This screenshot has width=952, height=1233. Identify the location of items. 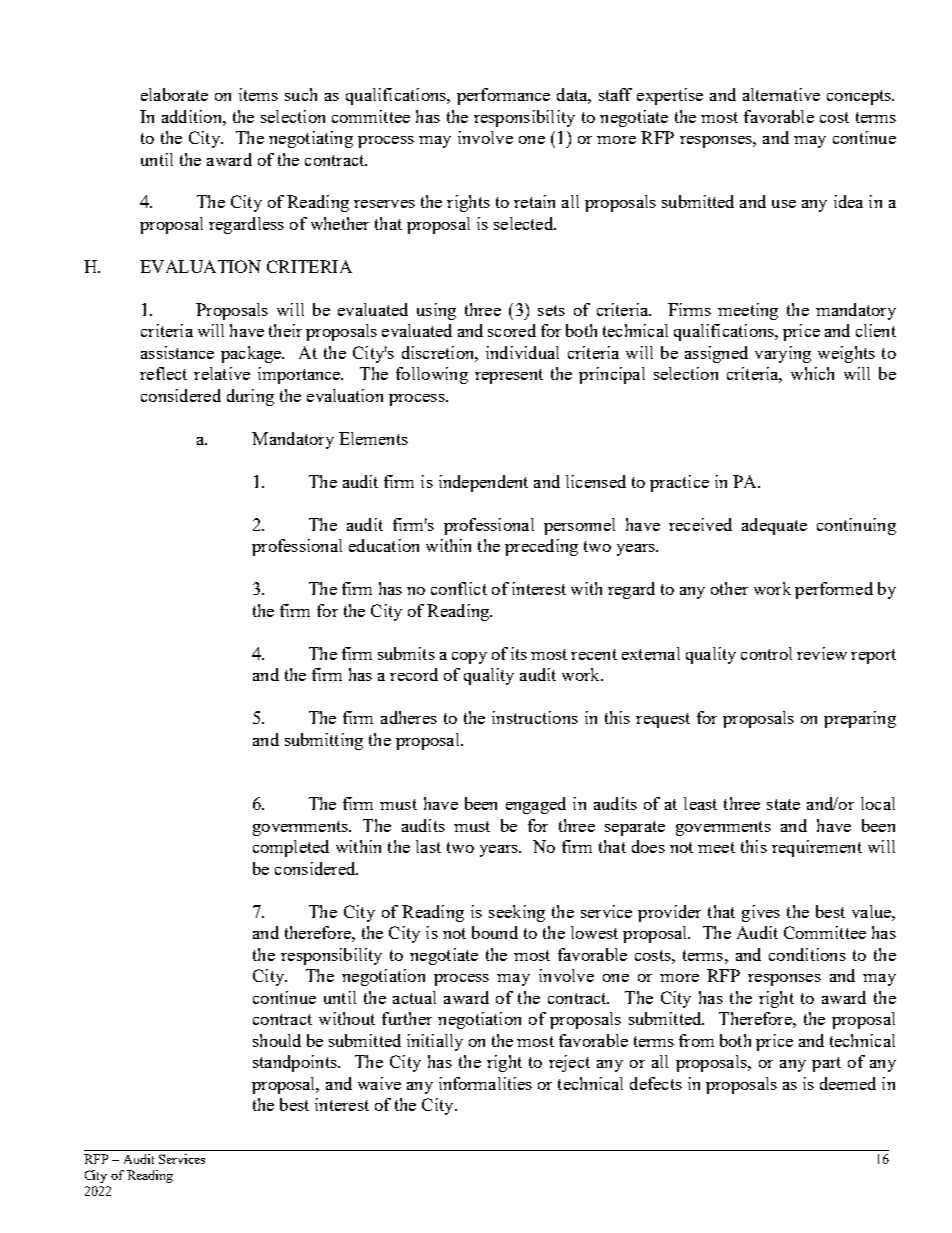
(258, 94).
